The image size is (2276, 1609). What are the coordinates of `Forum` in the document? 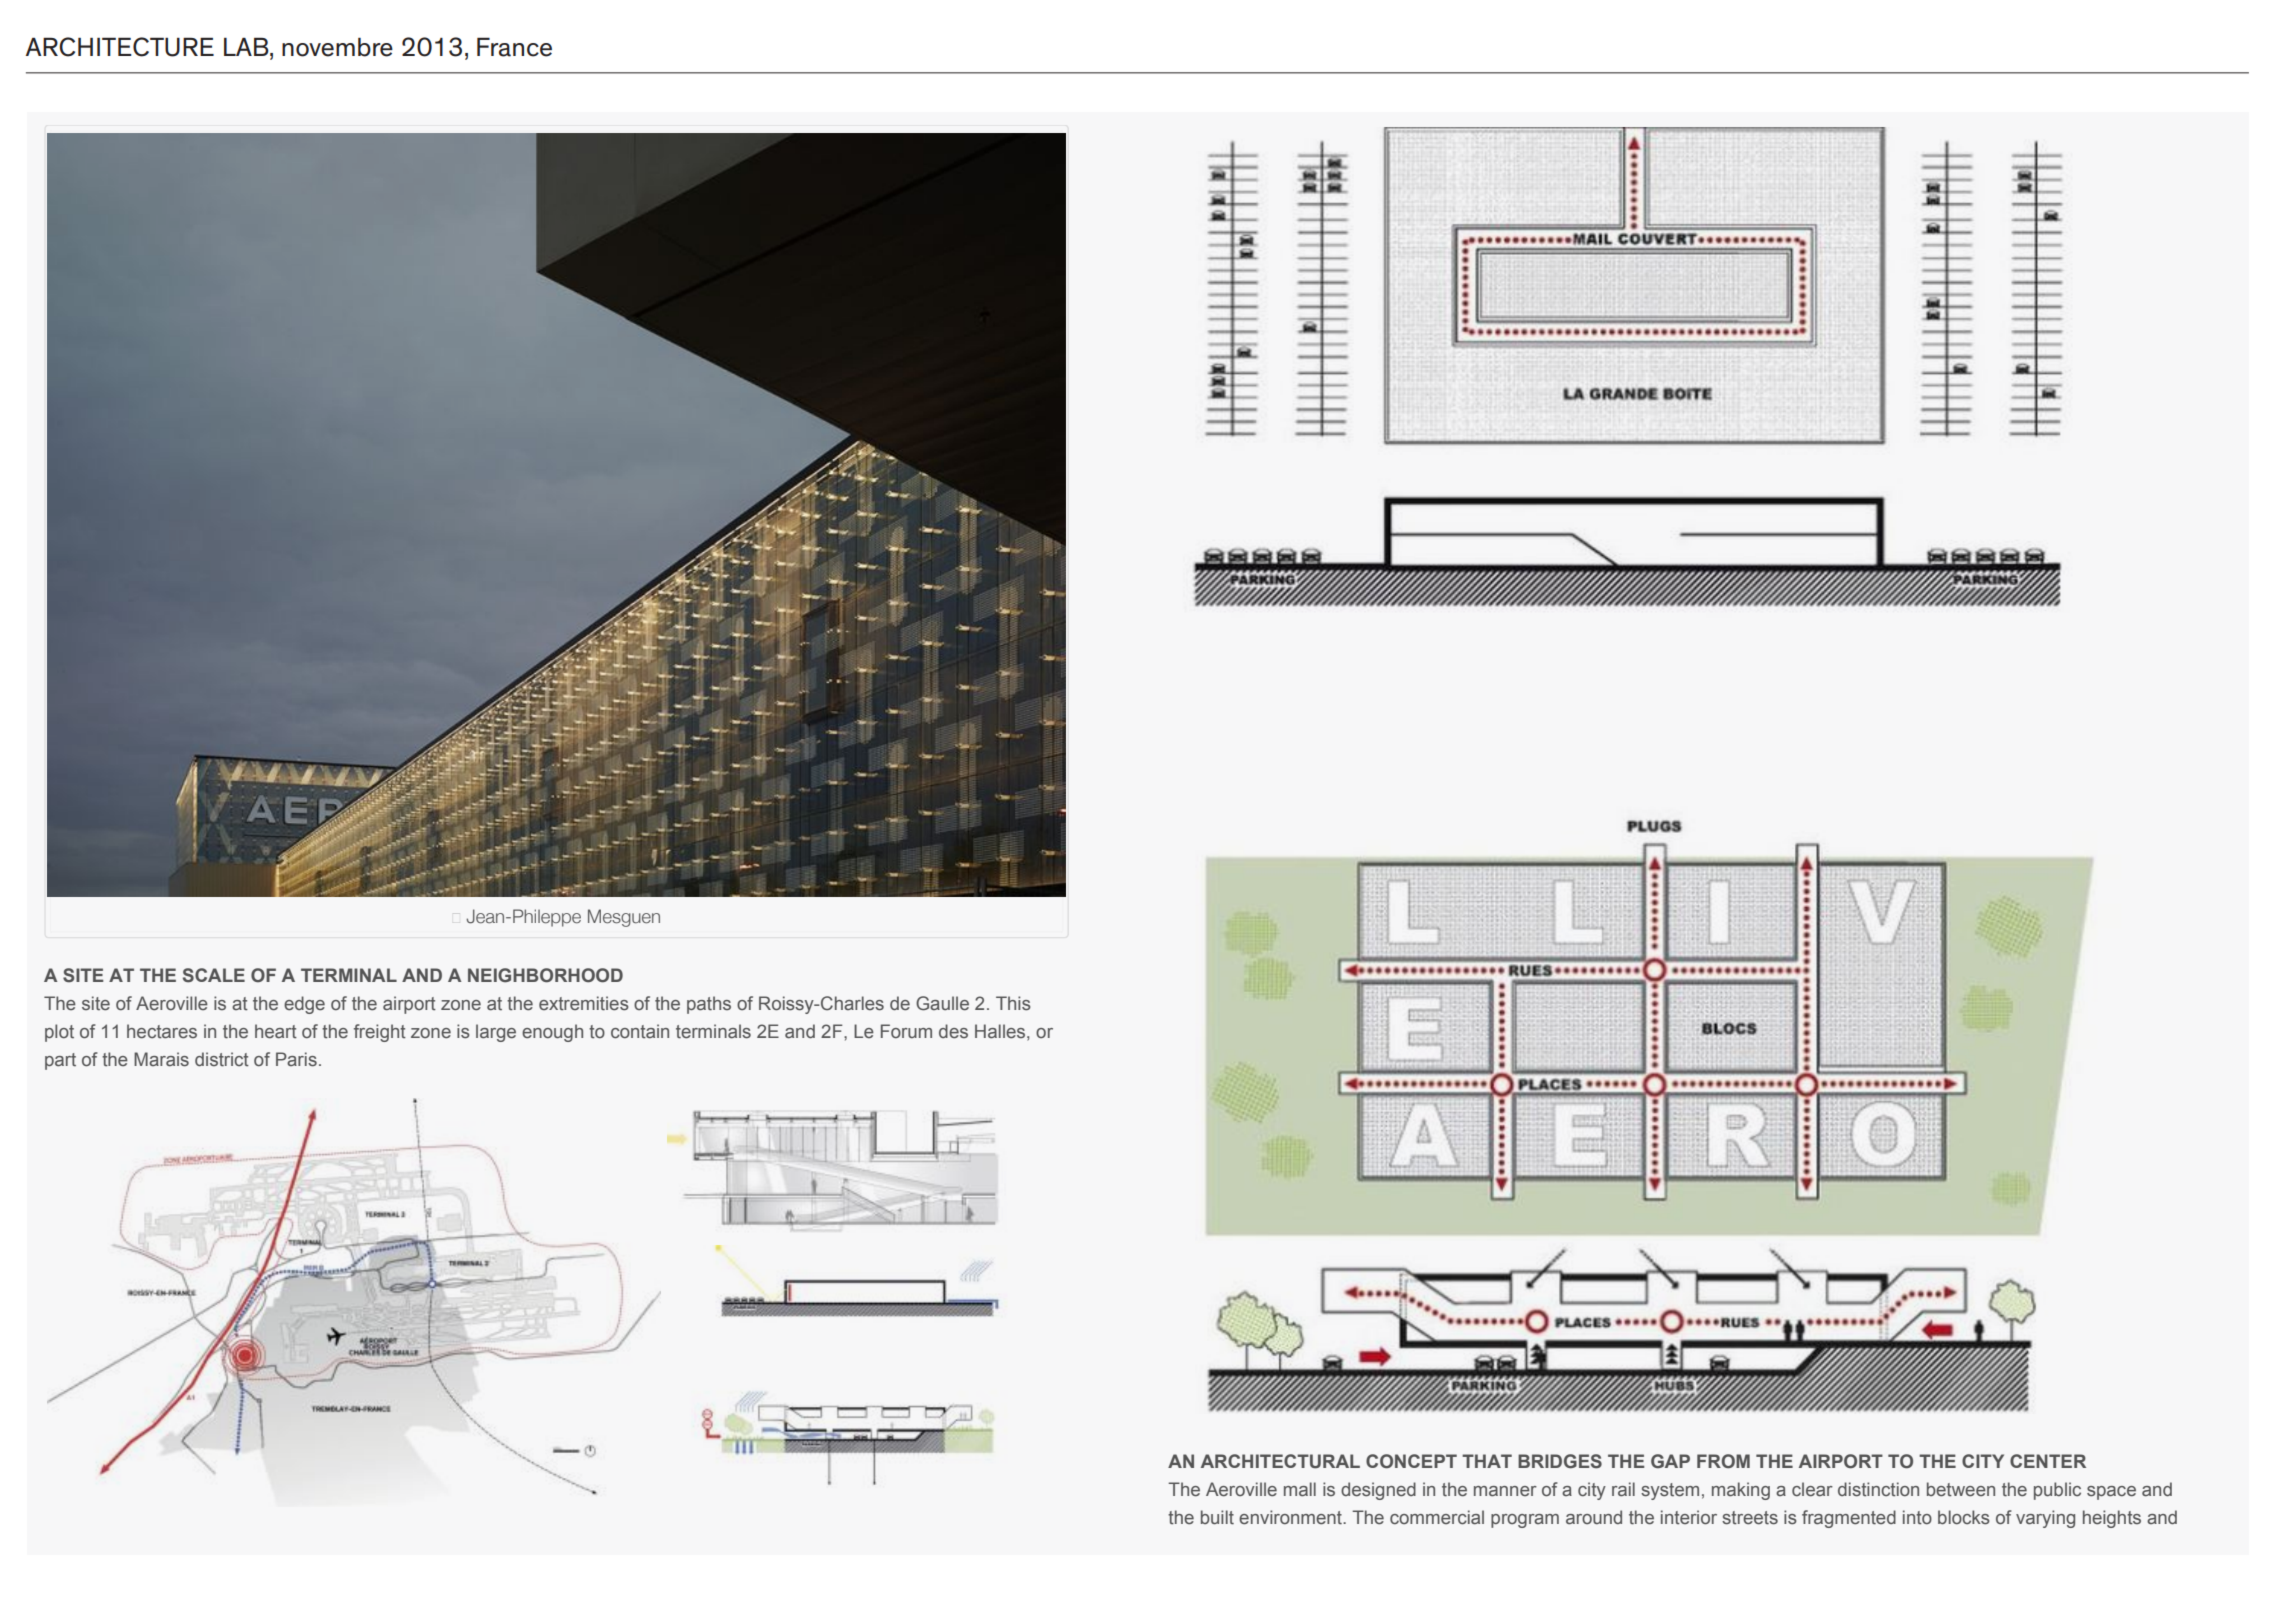 It's located at (906, 1031).
